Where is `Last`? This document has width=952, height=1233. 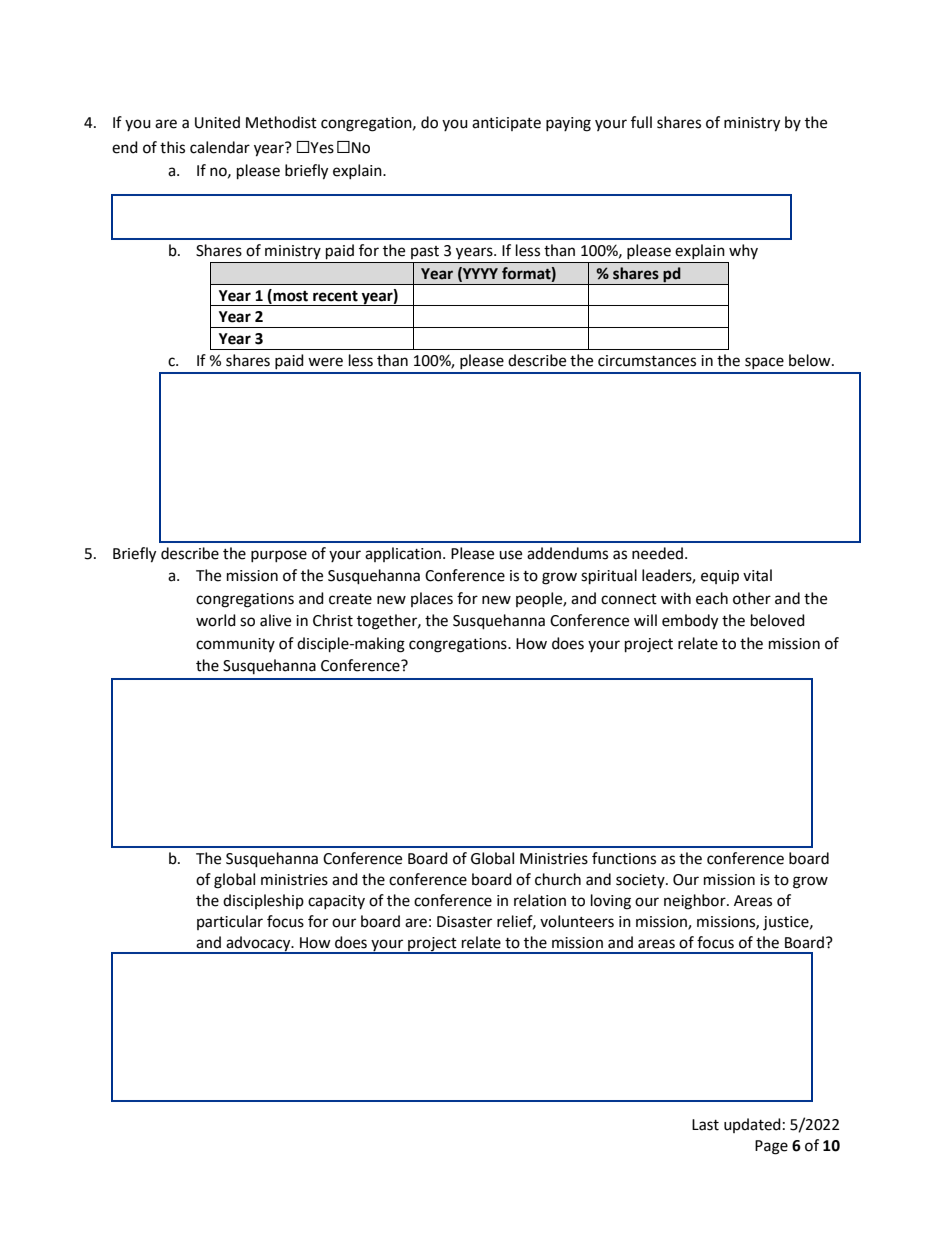 Last is located at coordinates (705, 1125).
